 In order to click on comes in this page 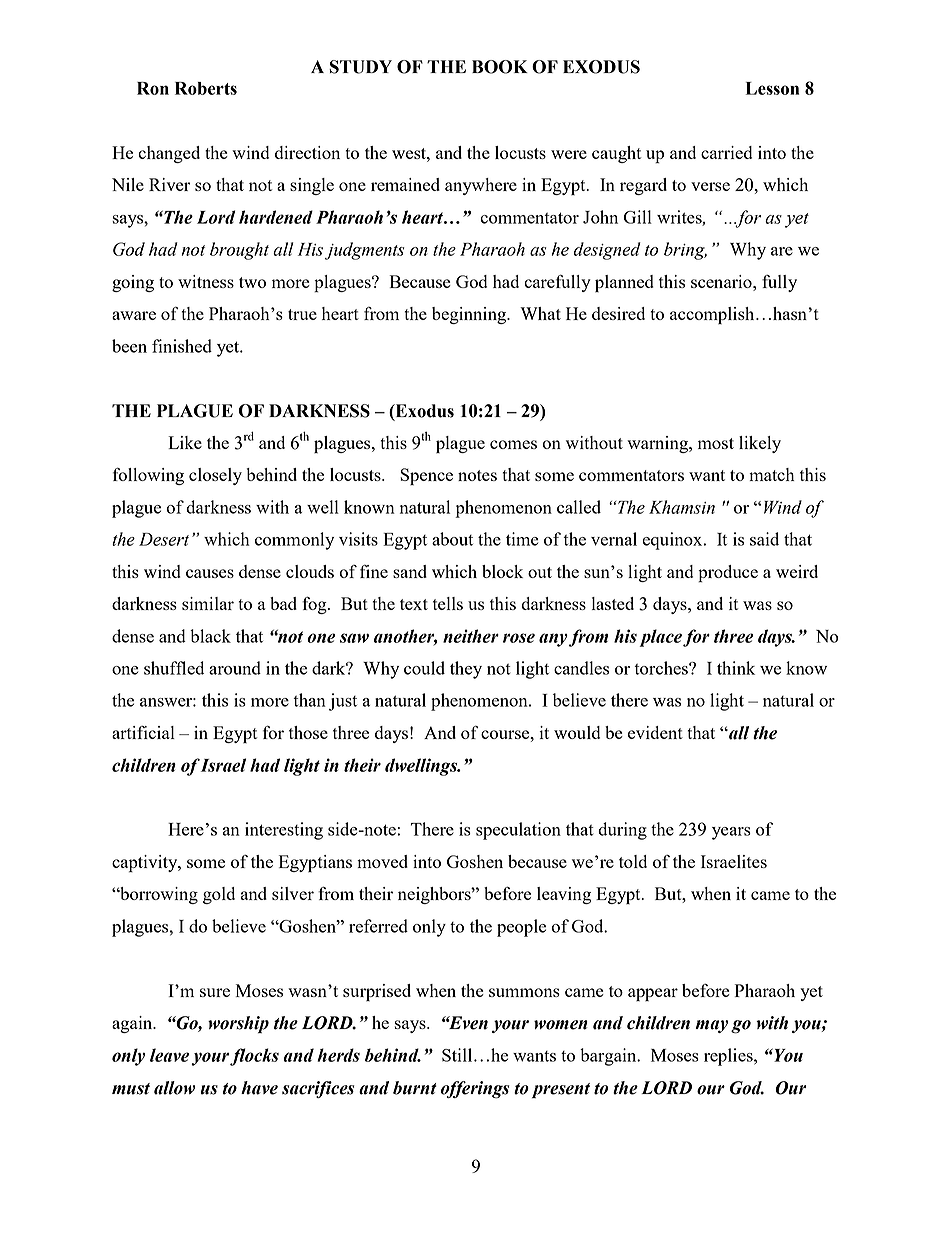, I will do `click(513, 444)`.
